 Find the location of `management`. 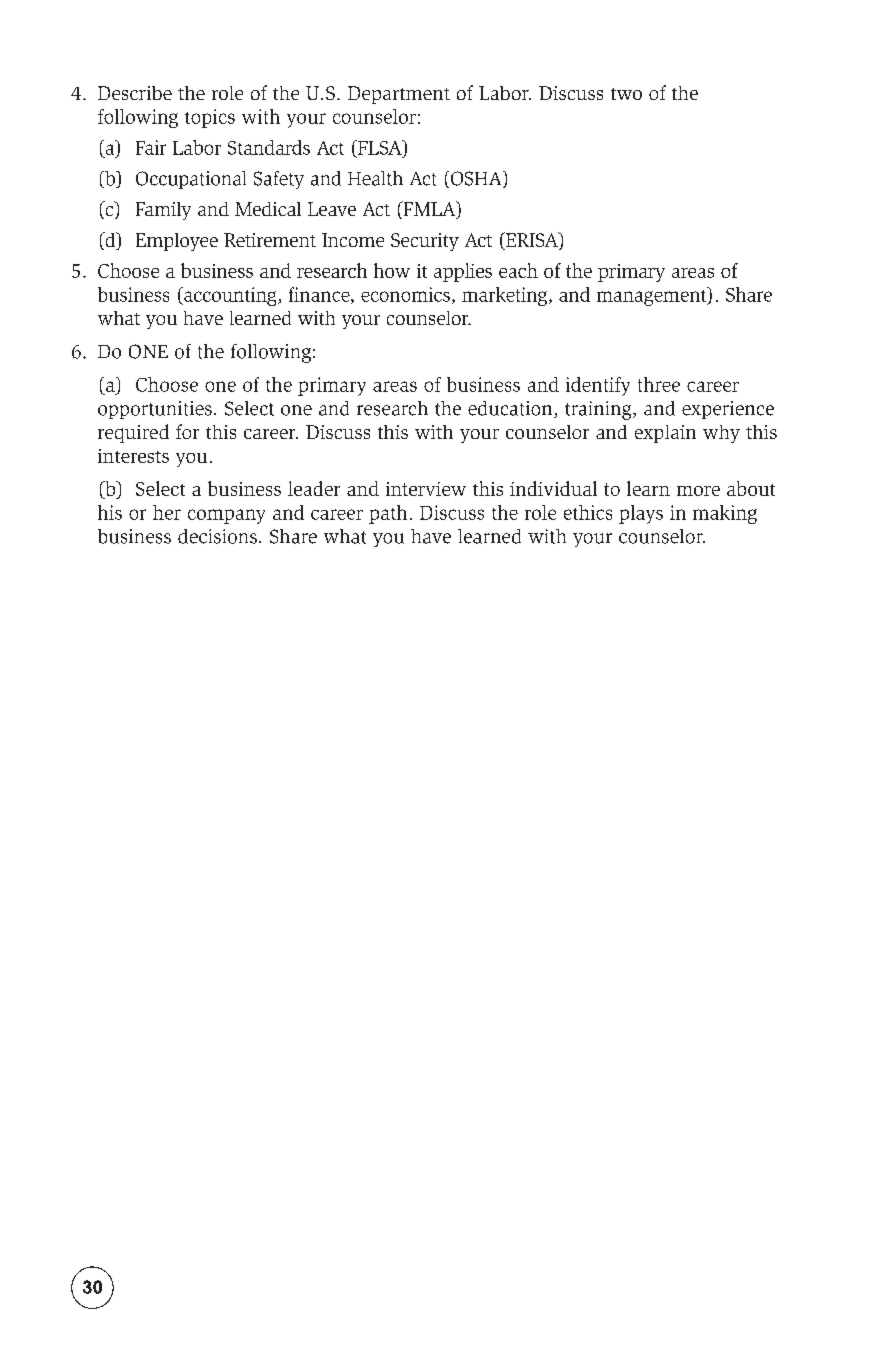

management is located at coordinates (653, 296).
